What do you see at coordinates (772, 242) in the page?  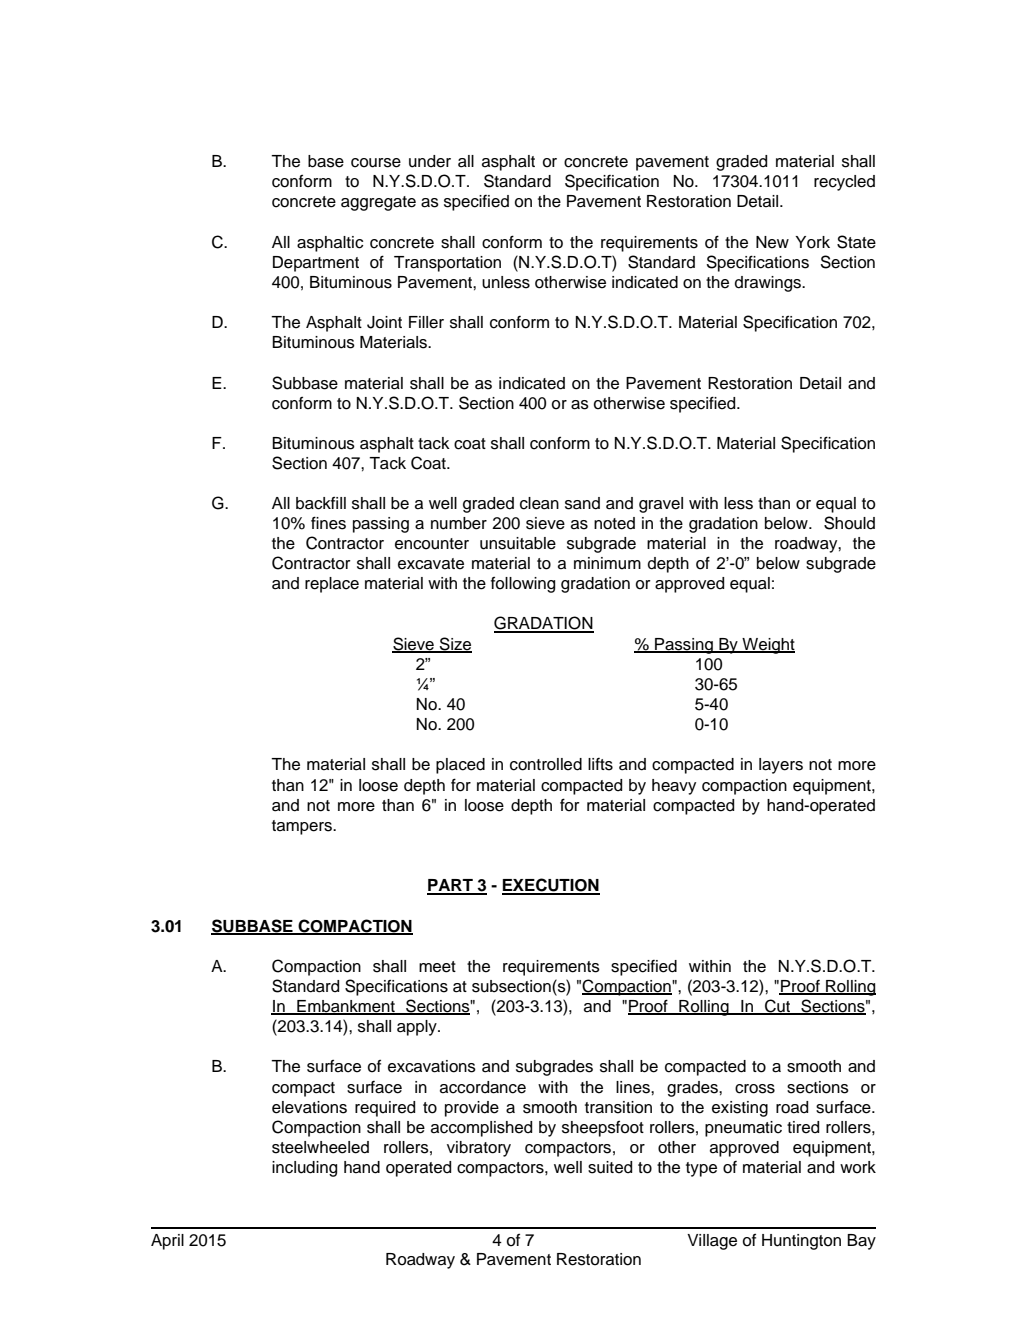 I see `New` at bounding box center [772, 242].
